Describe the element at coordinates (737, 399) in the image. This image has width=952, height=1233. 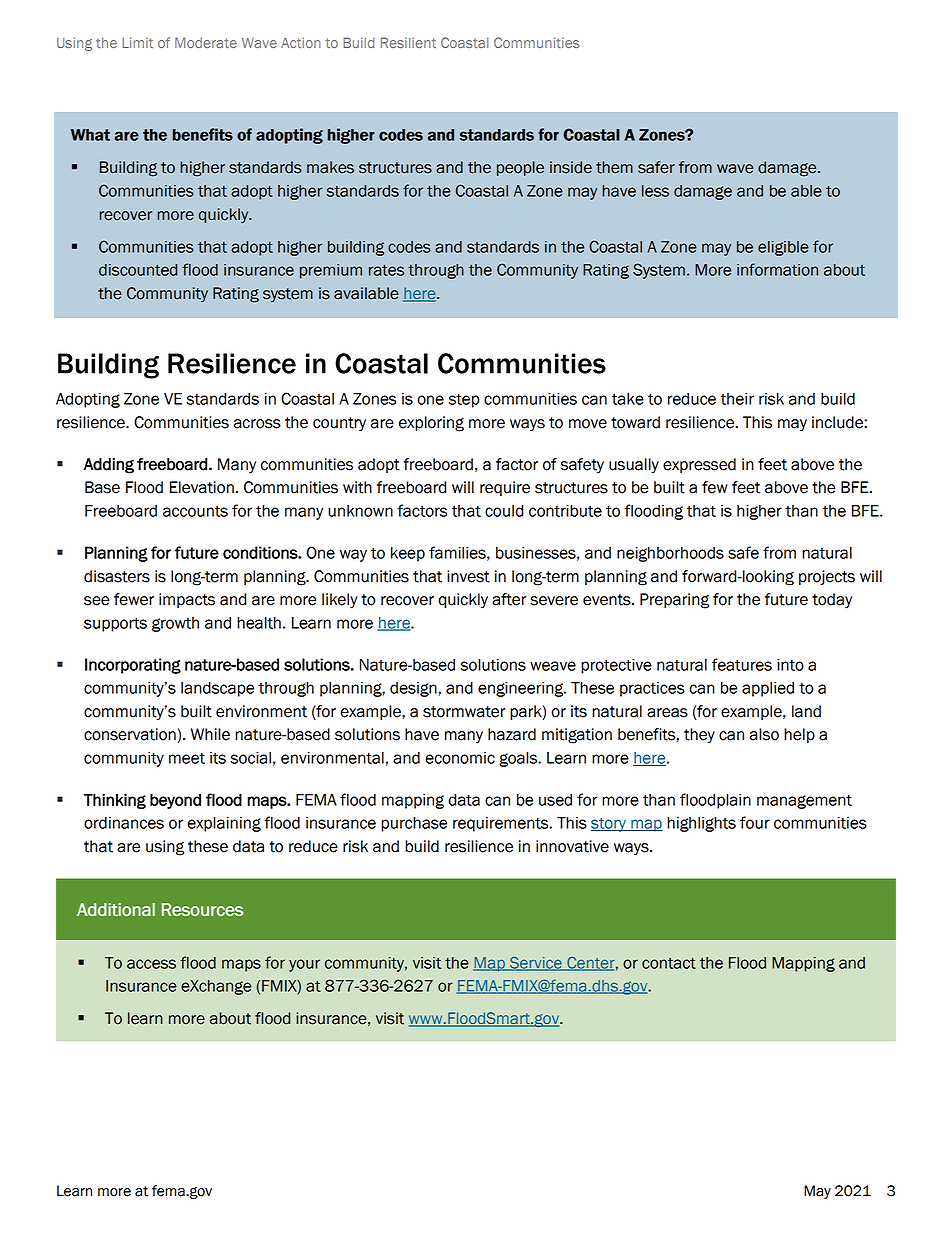
I see `their` at that location.
